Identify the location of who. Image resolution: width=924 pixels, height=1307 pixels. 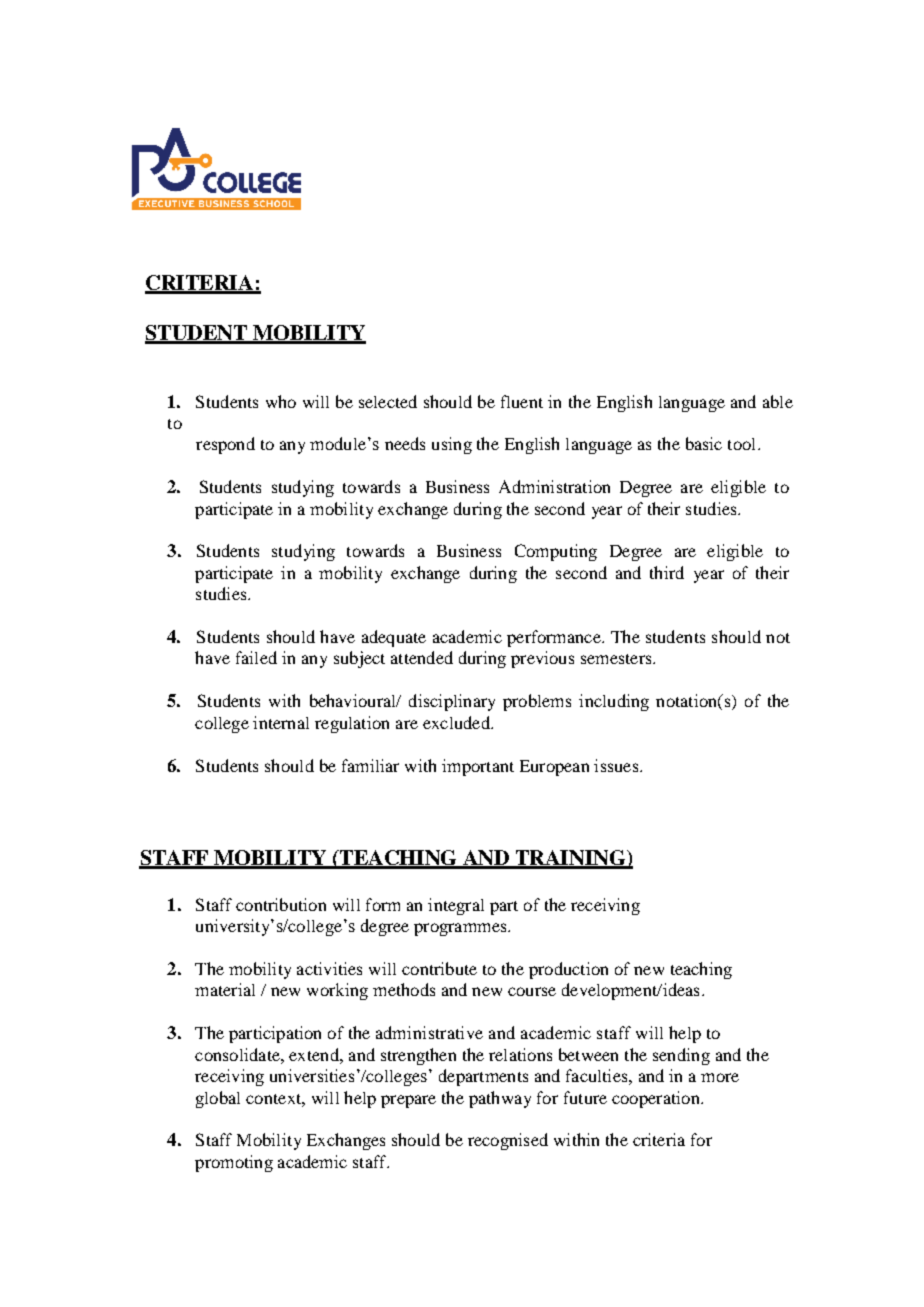
(281, 401).
